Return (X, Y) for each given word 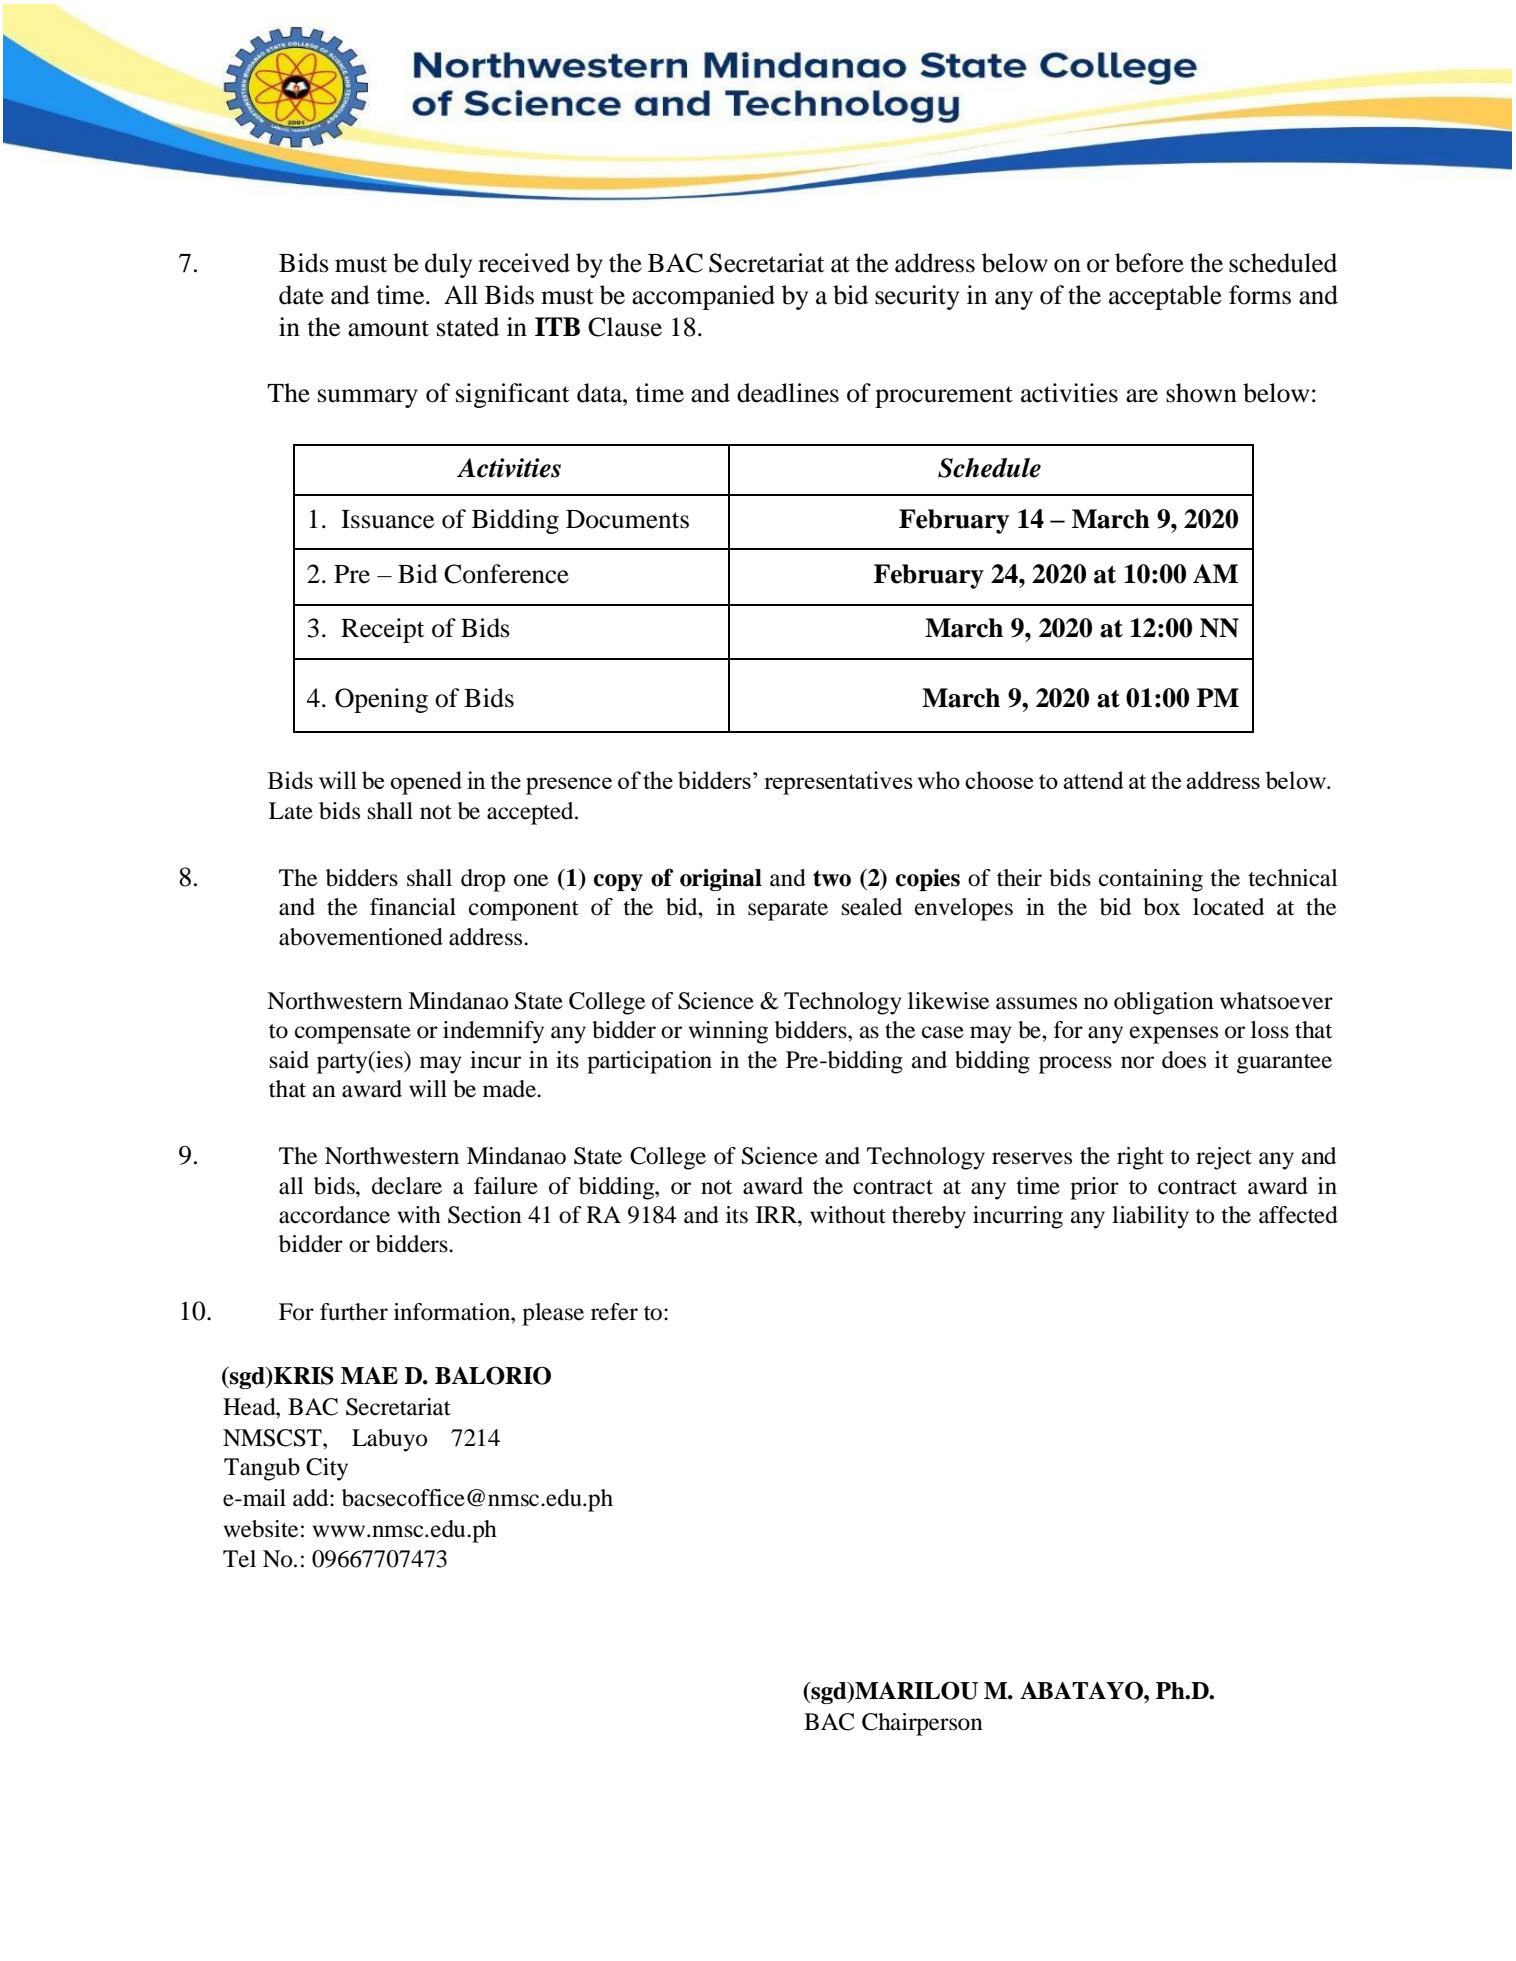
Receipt (382, 630)
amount (388, 328)
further (354, 1312)
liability (1150, 1217)
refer (614, 1312)
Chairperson (922, 1724)
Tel (239, 1559)
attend (1093, 780)
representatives (838, 783)
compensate (353, 1034)
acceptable (1165, 297)
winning (728, 1032)
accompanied (703, 297)
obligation (1164, 1003)
